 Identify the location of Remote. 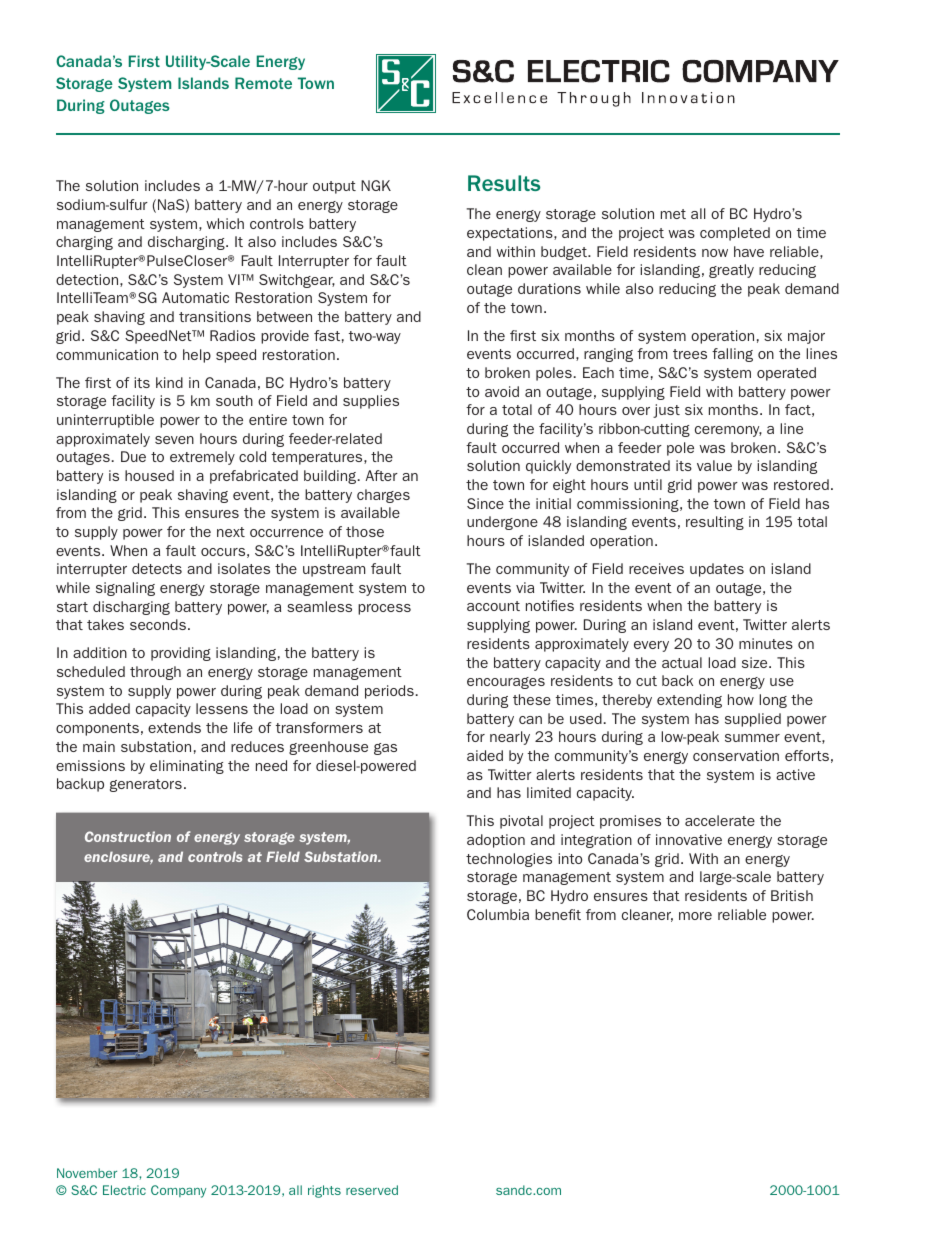
(263, 83).
